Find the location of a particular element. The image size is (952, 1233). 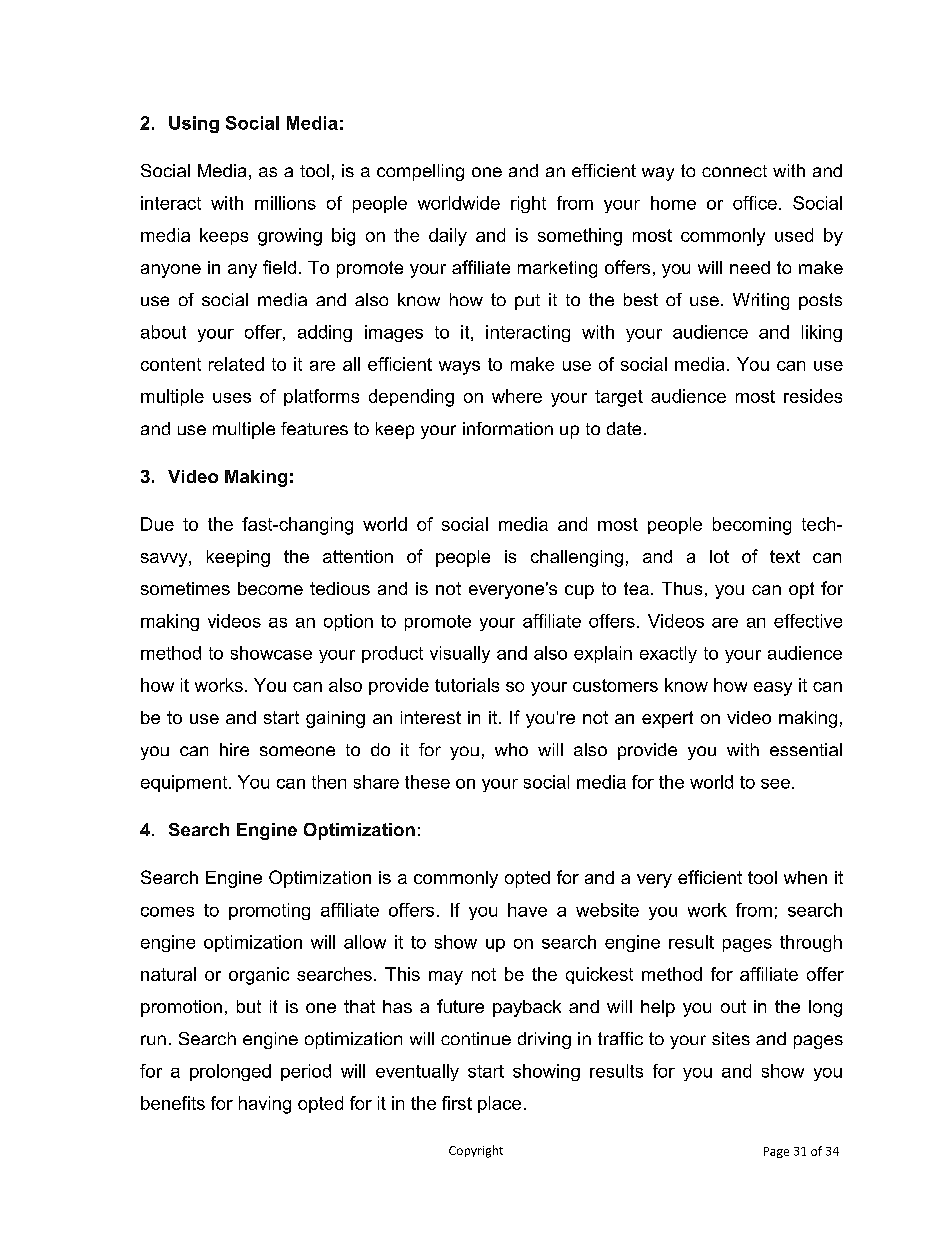

effective is located at coordinates (808, 621).
